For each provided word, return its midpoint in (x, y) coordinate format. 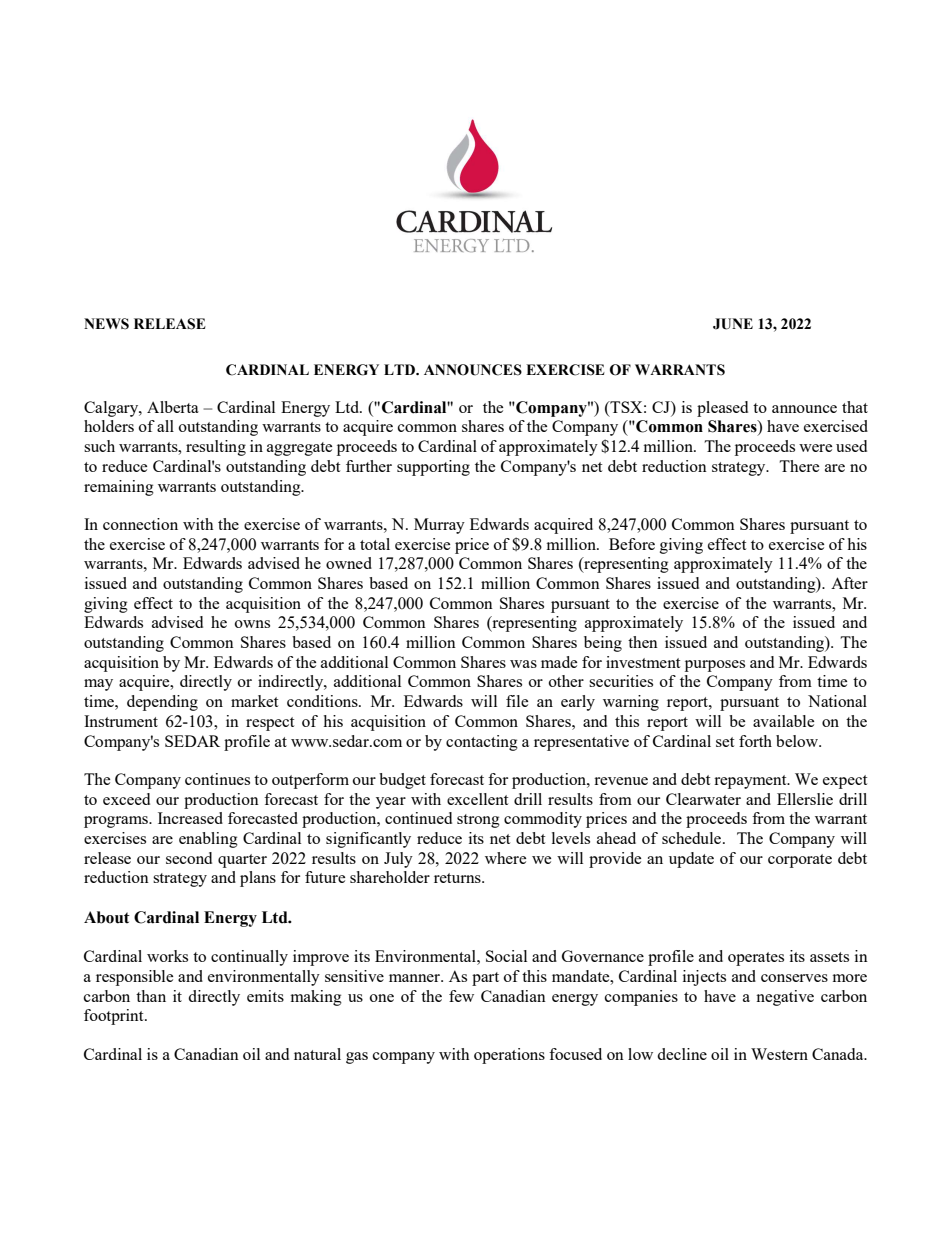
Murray (439, 526)
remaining (119, 488)
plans (258, 879)
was (523, 664)
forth (755, 741)
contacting (482, 743)
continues (217, 779)
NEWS (106, 324)
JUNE (733, 324)
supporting (433, 468)
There (799, 466)
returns (458, 878)
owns (252, 624)
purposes (715, 666)
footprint (115, 1017)
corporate (800, 861)
